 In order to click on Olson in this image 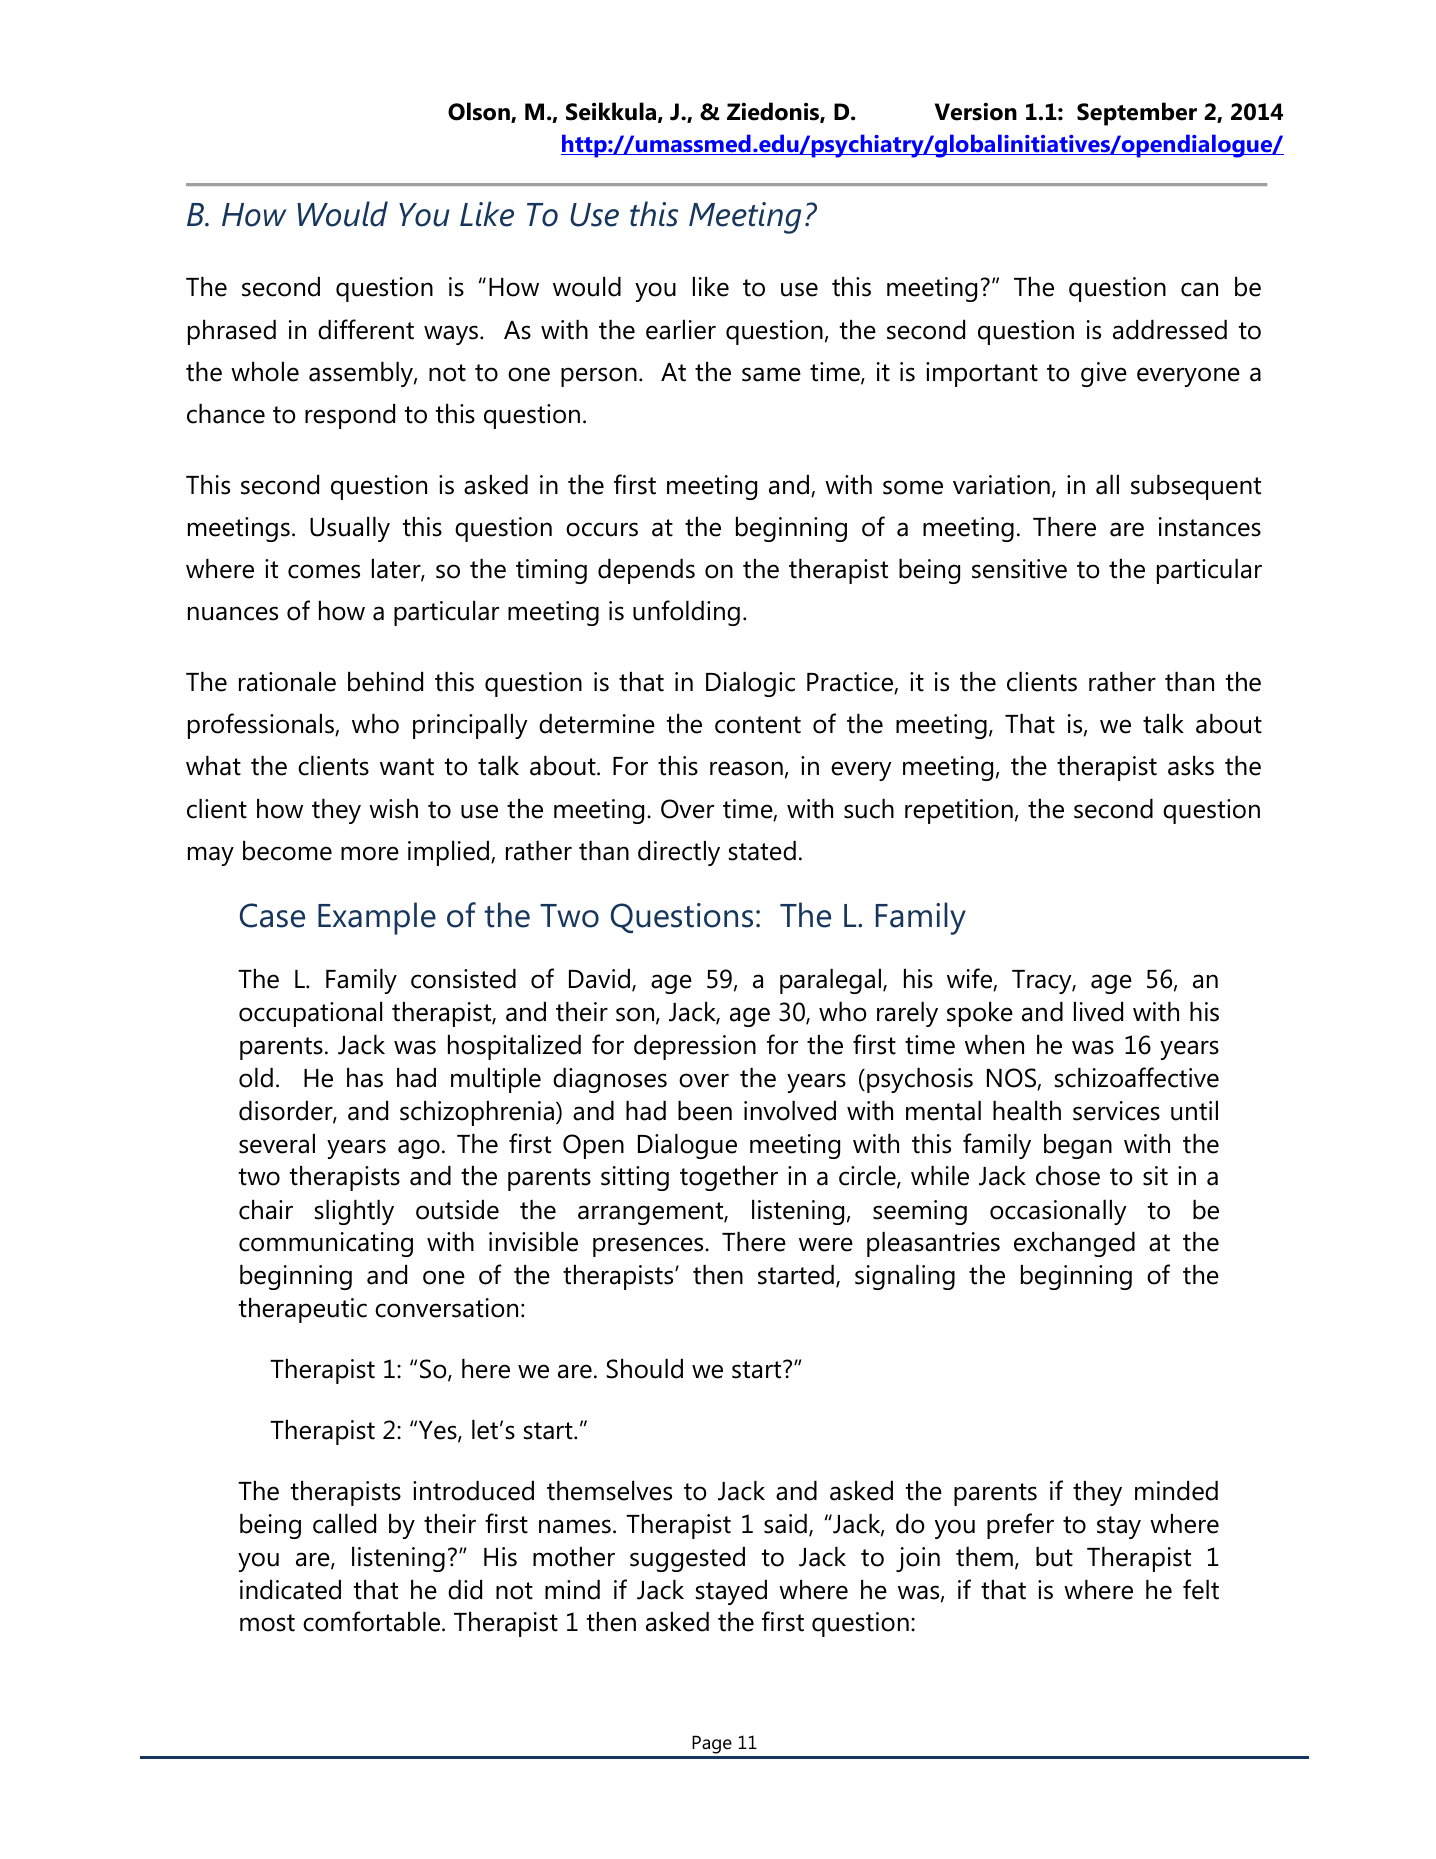, I will do `click(480, 112)`.
